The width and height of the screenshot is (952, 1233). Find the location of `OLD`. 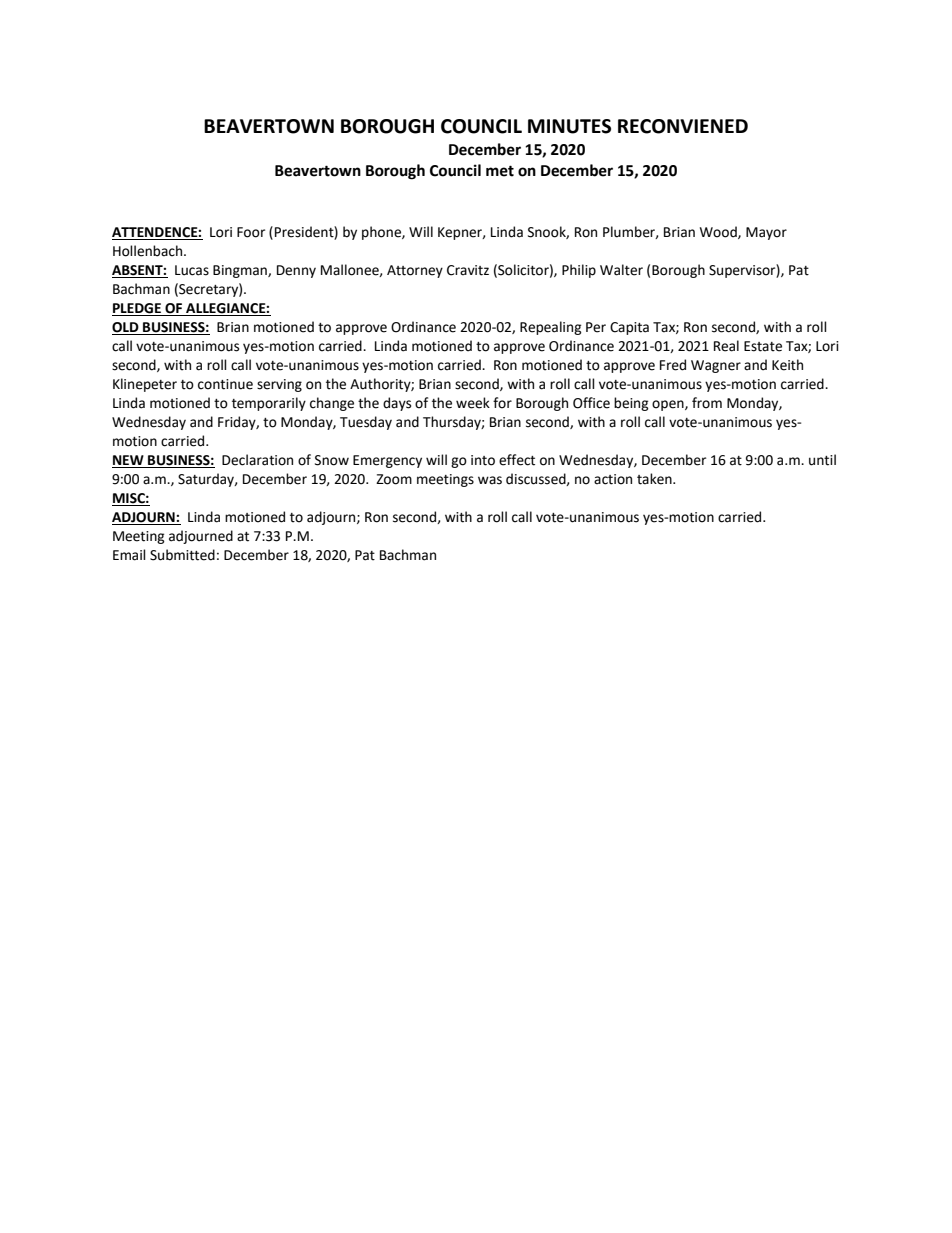

OLD is located at coordinates (126, 328).
